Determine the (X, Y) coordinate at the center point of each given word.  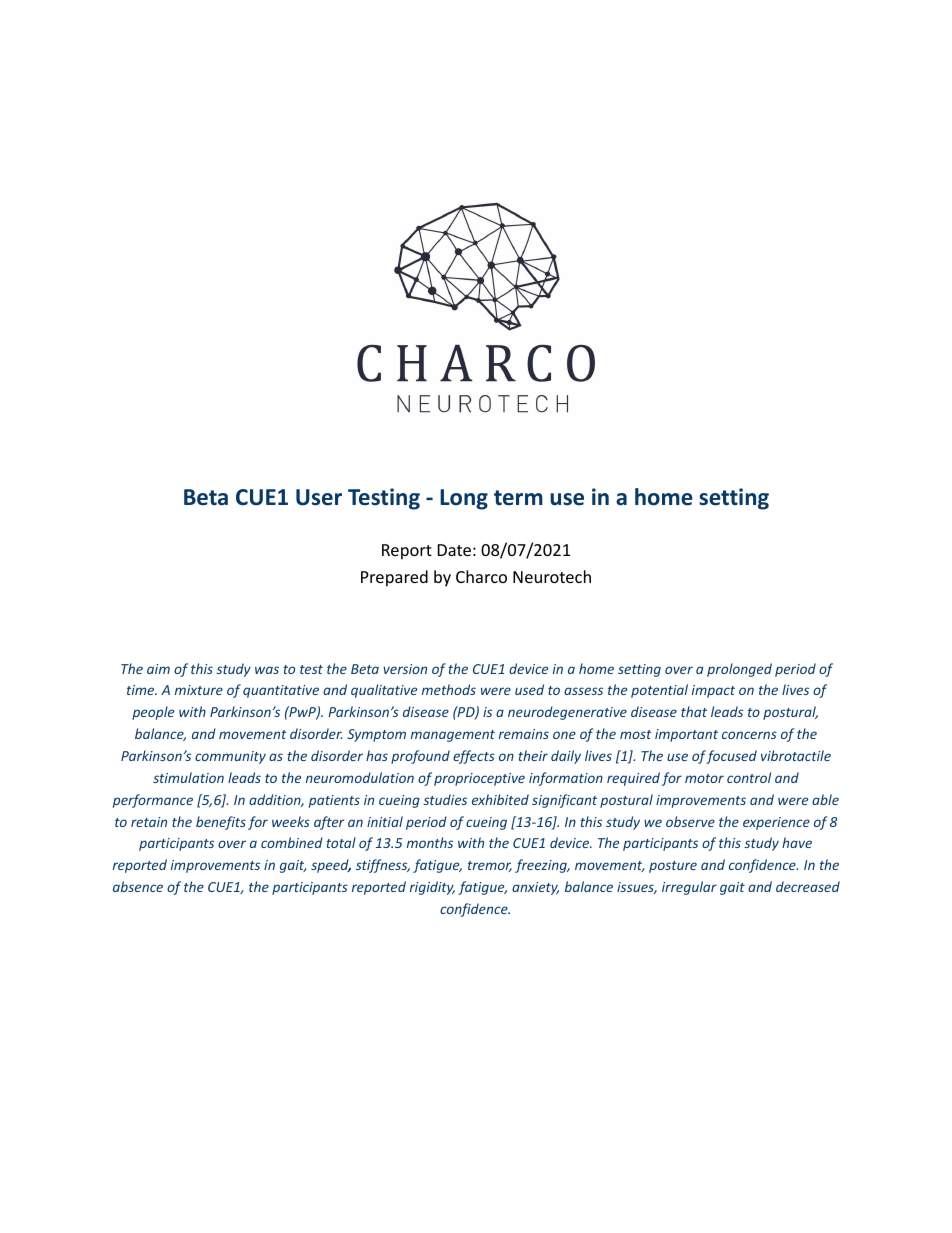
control (749, 777)
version (405, 669)
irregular (689, 888)
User (319, 497)
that (694, 711)
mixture (199, 690)
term (518, 498)
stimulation (188, 777)
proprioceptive (479, 779)
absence (138, 886)
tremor (490, 866)
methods (449, 689)
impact (713, 691)
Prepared (394, 578)
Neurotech (552, 576)
